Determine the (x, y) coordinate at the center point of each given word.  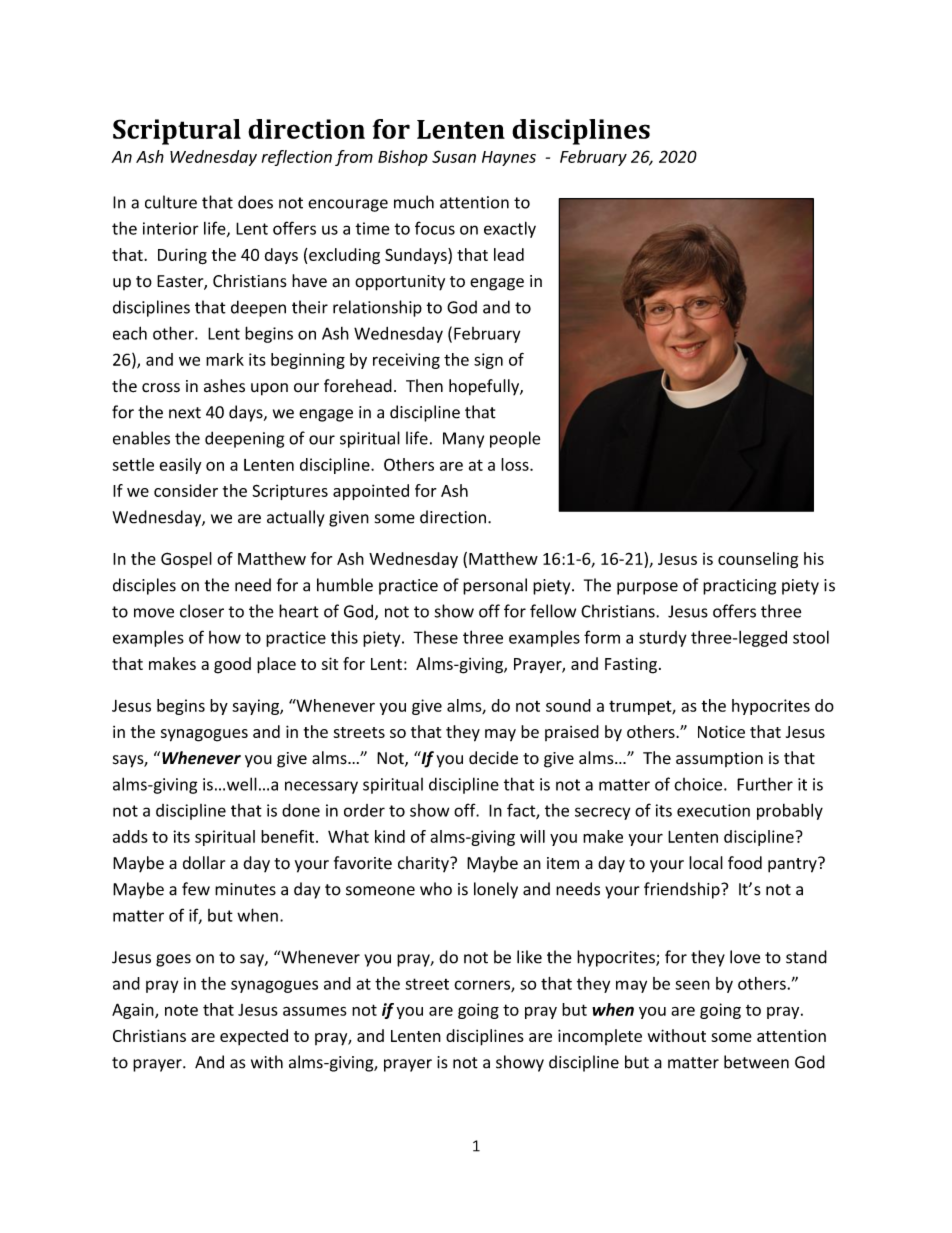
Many (463, 440)
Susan (454, 156)
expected (254, 1037)
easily (180, 466)
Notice (721, 731)
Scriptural (177, 132)
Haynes (509, 158)
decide (493, 758)
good (232, 665)
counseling (758, 560)
